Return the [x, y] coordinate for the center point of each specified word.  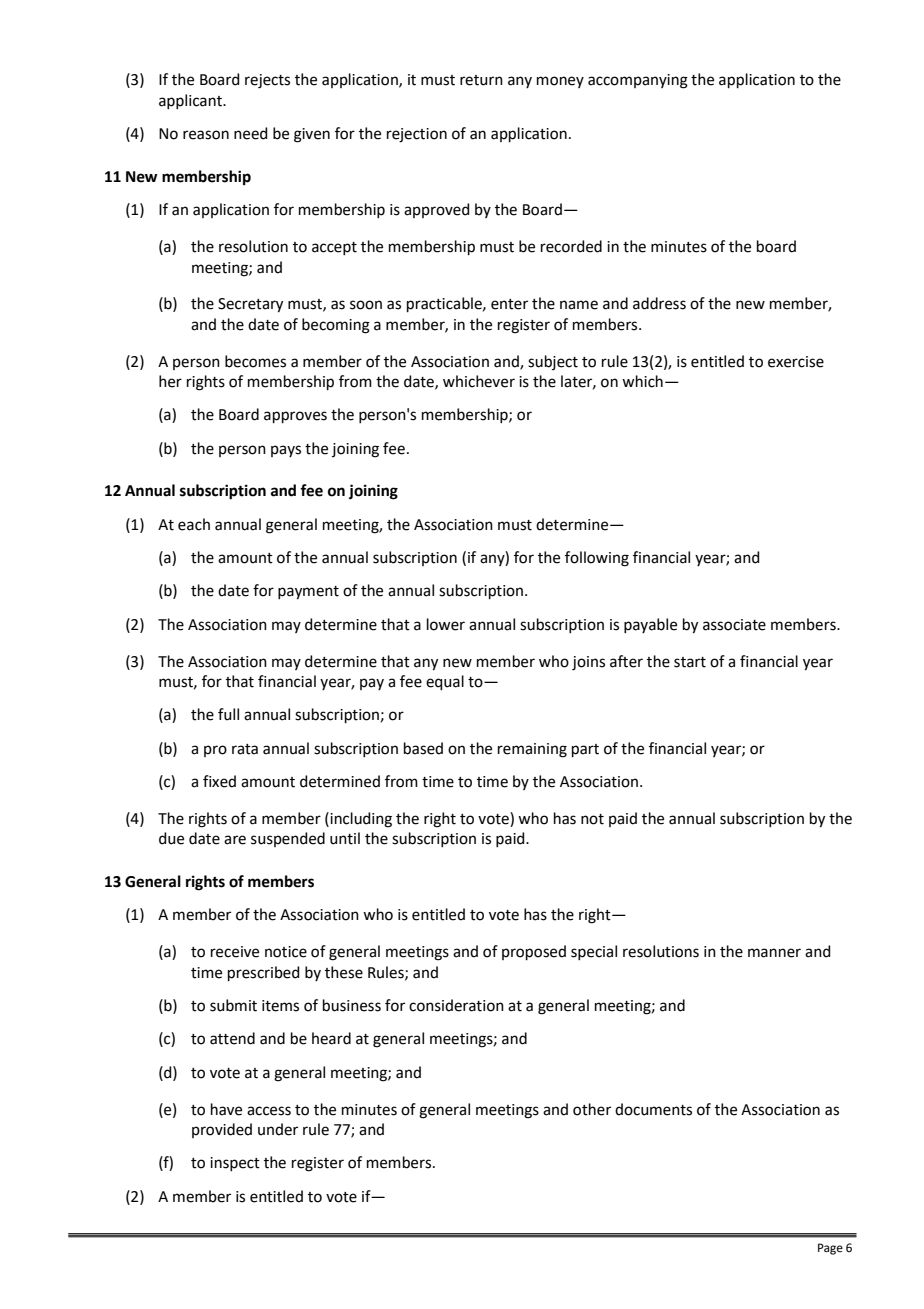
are [235, 840]
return [481, 80]
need [251, 133]
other [592, 1109]
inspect [235, 1164]
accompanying [638, 81]
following [597, 559]
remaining [532, 750]
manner [774, 953]
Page [830, 1249]
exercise [796, 362]
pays [286, 451]
